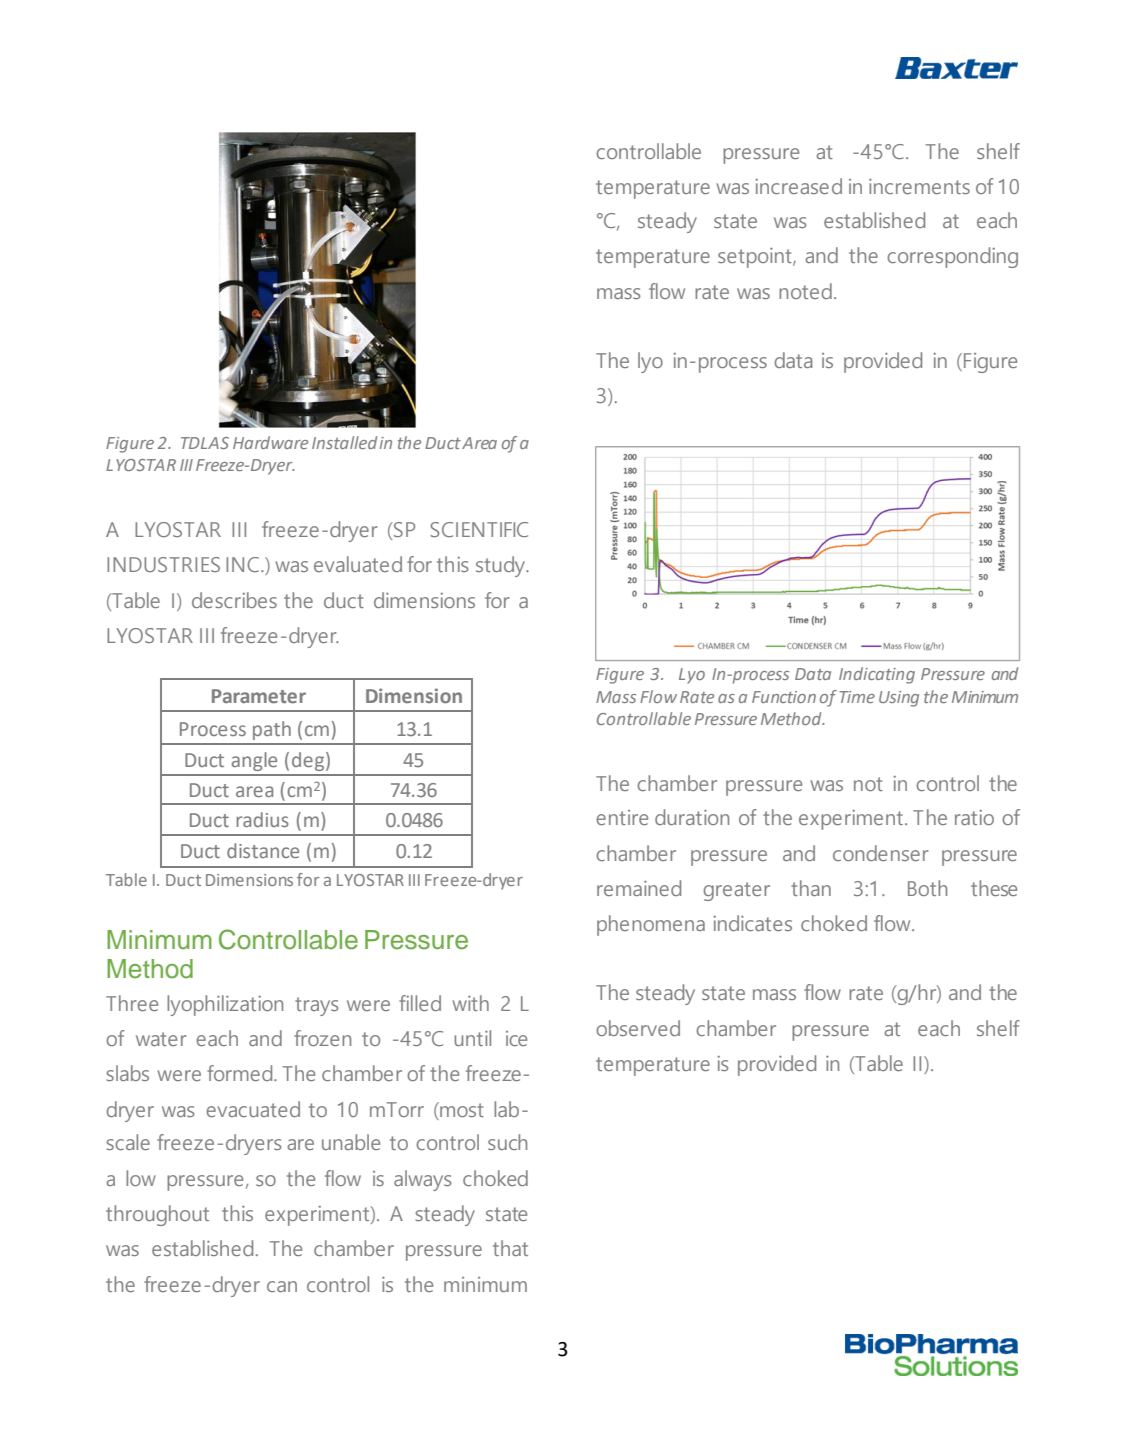  I want to click on setpoint, so click(756, 258).
